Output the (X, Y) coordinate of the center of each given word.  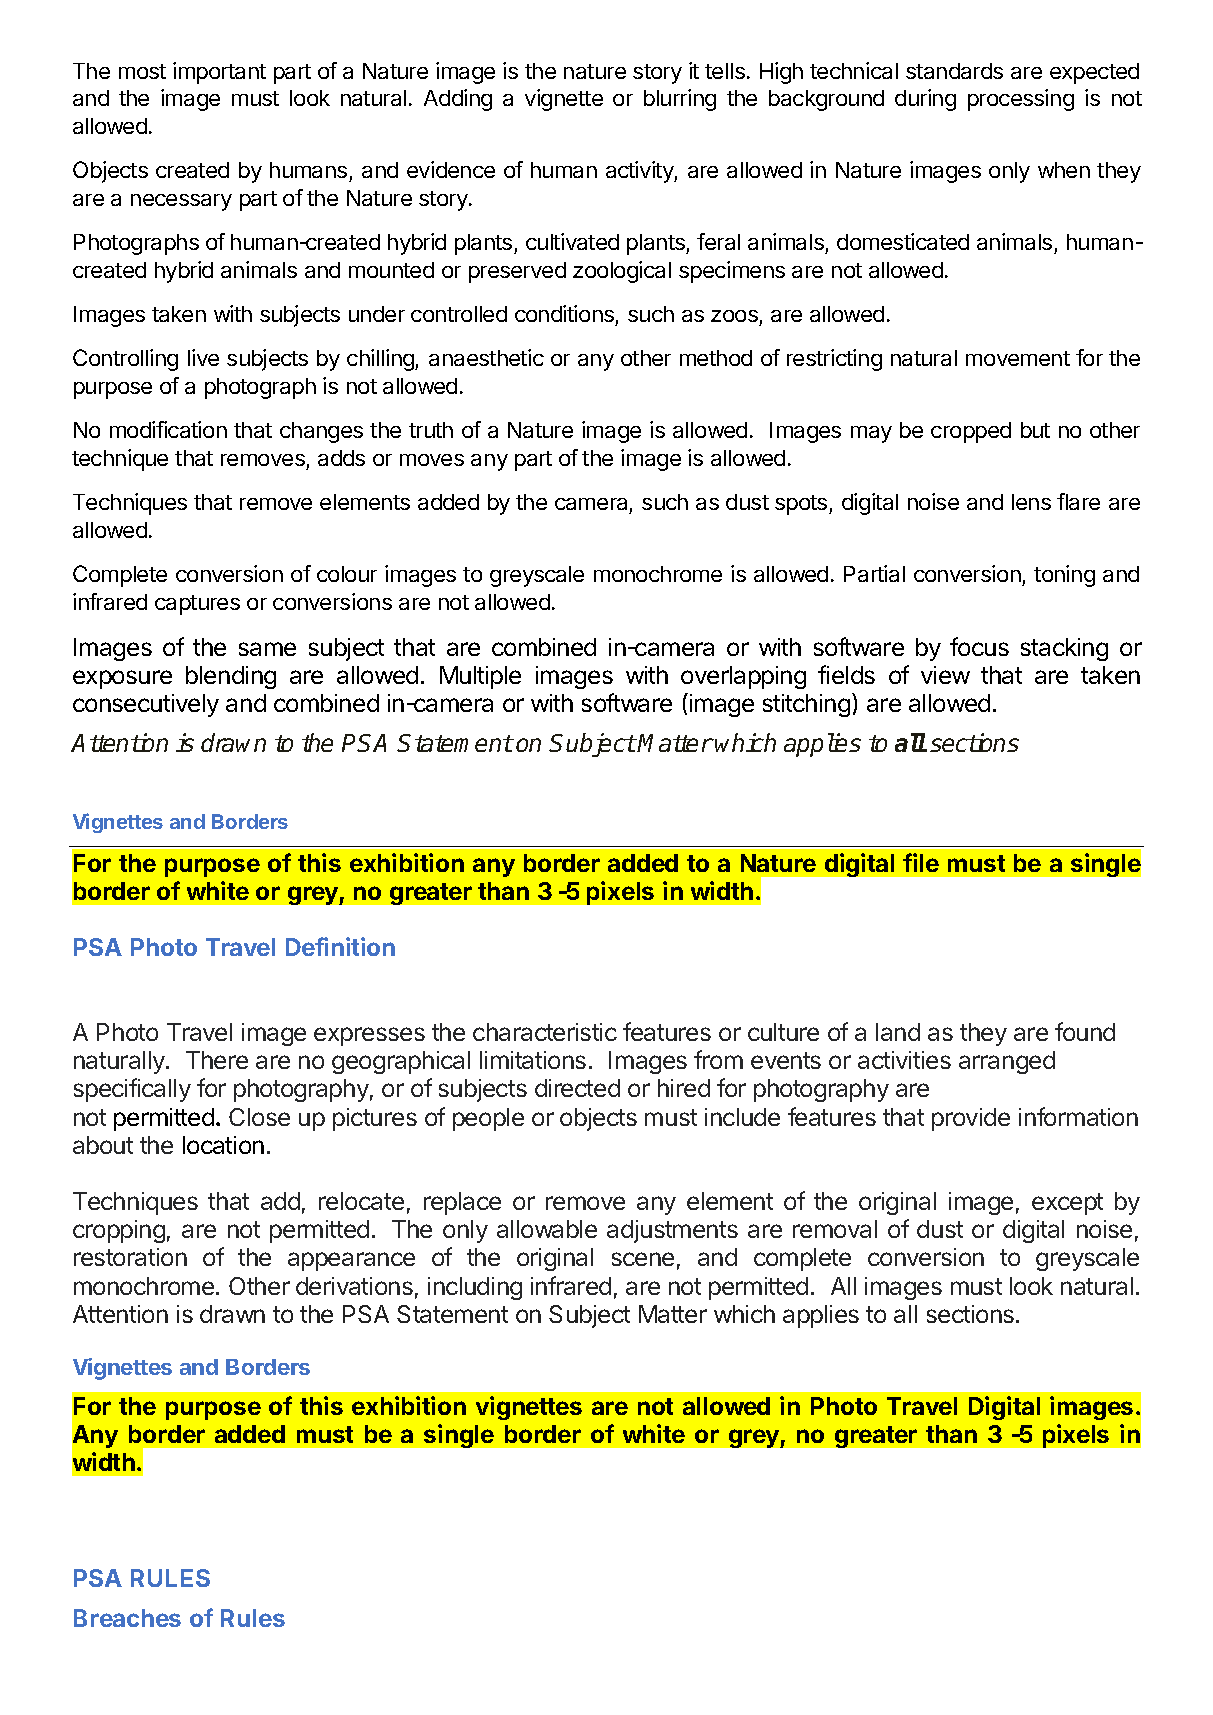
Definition (340, 946)
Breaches (127, 1618)
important (219, 73)
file (921, 862)
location (223, 1145)
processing (1021, 100)
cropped (971, 432)
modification (168, 429)
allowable (547, 1229)
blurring (680, 100)
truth (431, 430)
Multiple (480, 677)
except (1067, 1204)
